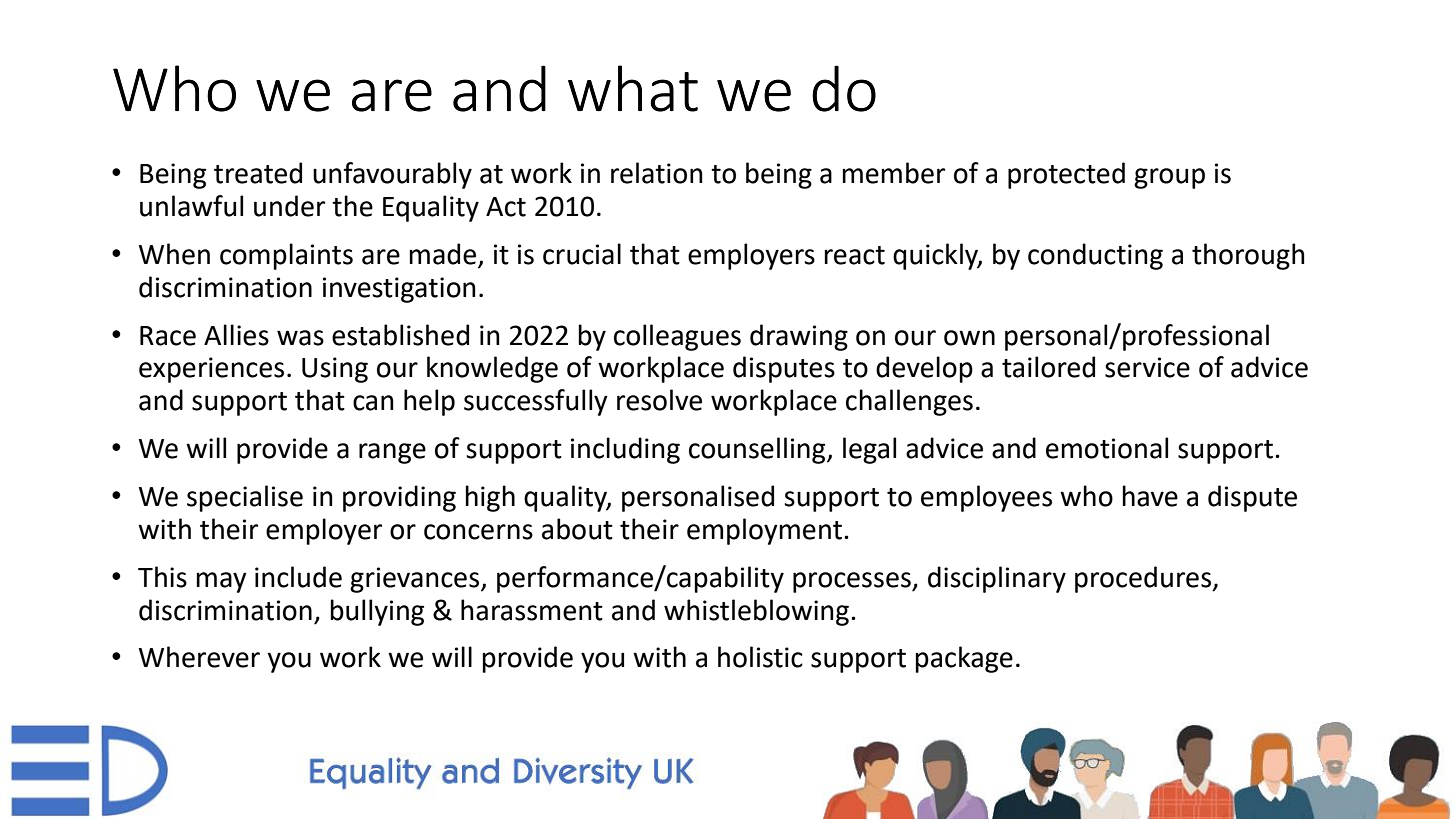 The width and height of the screenshot is (1456, 819). What do you see at coordinates (258, 173) in the screenshot?
I see `treated` at bounding box center [258, 173].
